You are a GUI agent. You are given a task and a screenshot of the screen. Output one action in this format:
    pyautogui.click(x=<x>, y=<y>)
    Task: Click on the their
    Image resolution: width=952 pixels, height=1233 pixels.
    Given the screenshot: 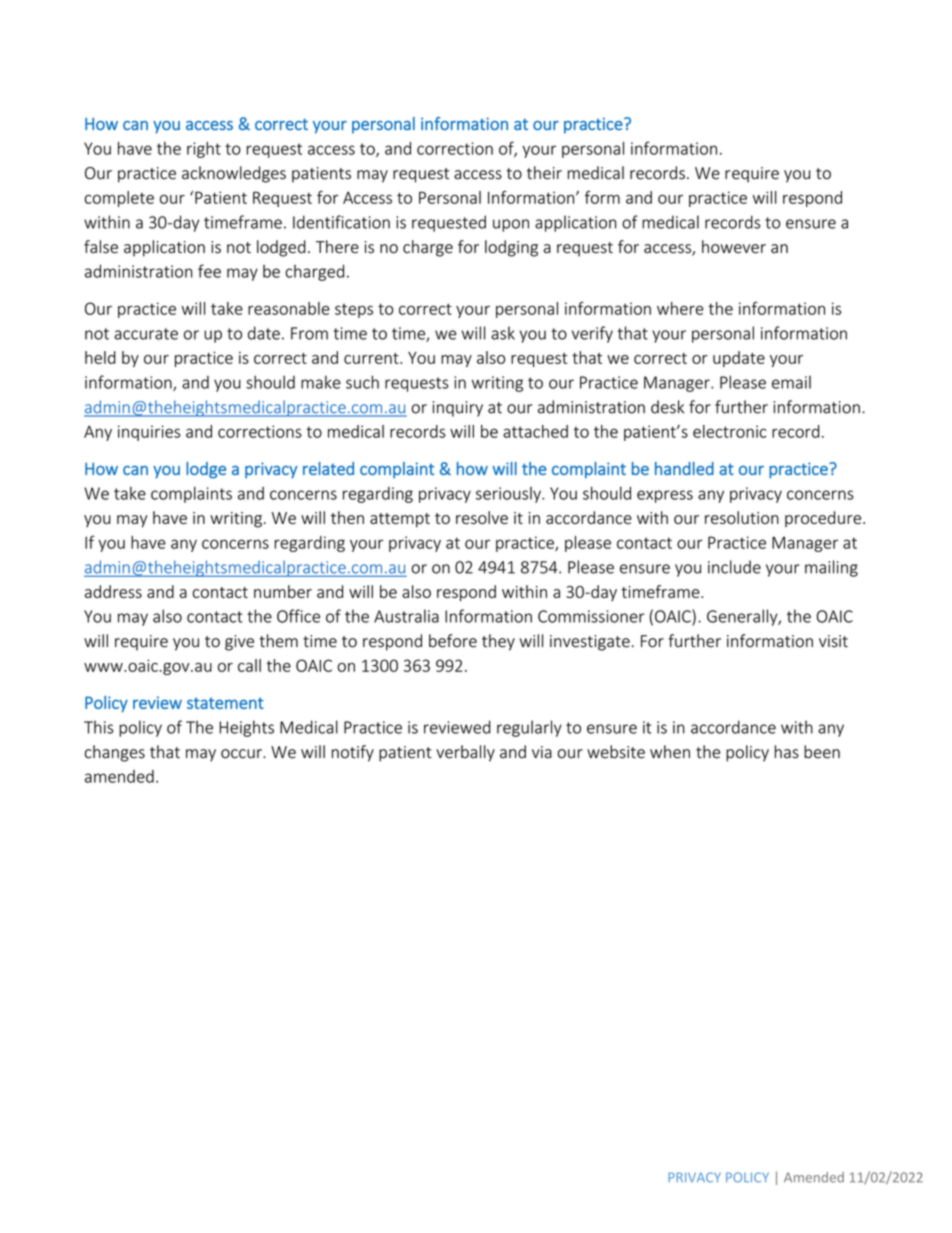 What is the action you would take?
    pyautogui.click(x=544, y=173)
